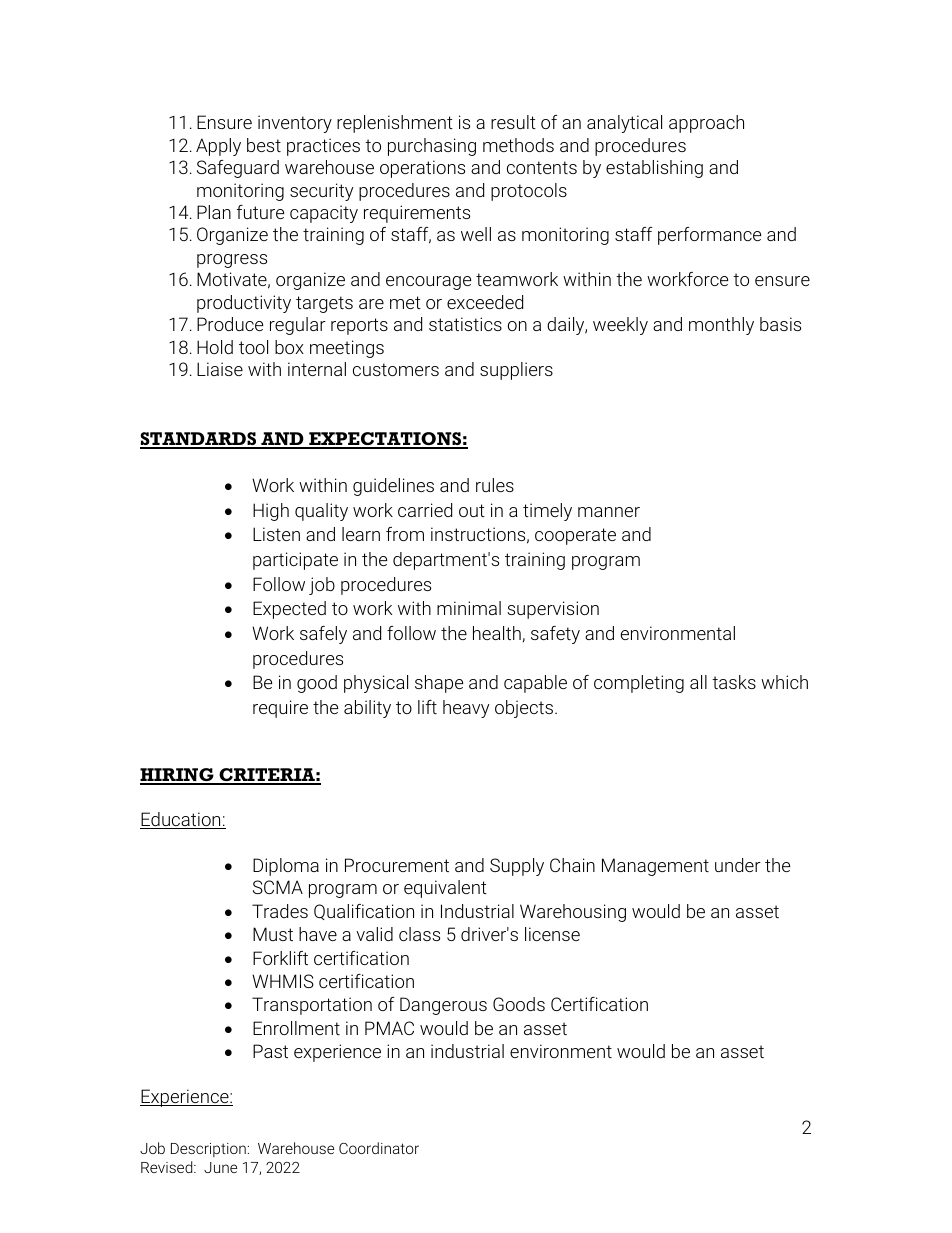 The width and height of the page is (952, 1233). I want to click on Coordinator, so click(379, 1148).
